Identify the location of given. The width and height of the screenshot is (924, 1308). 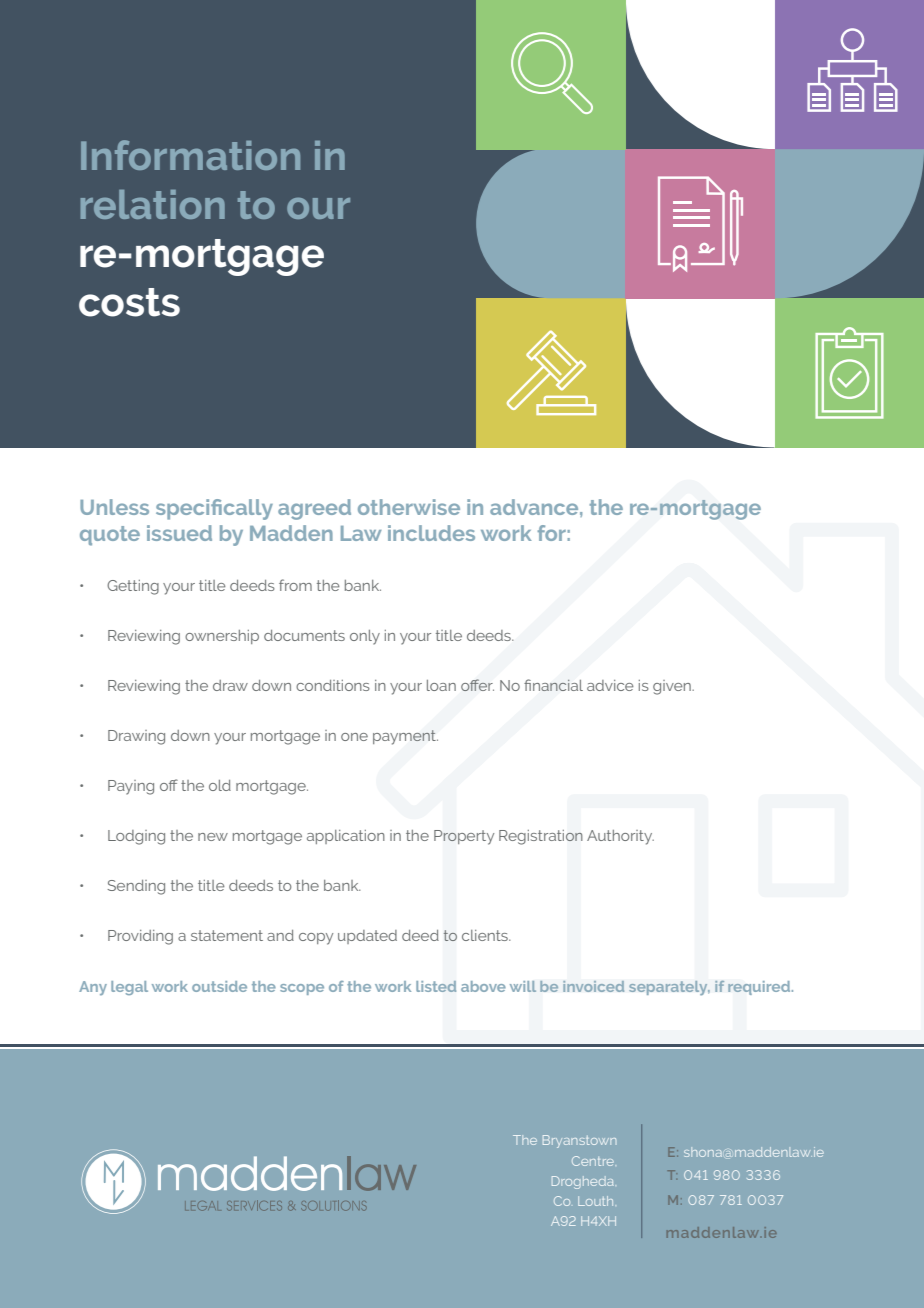
(673, 687).
